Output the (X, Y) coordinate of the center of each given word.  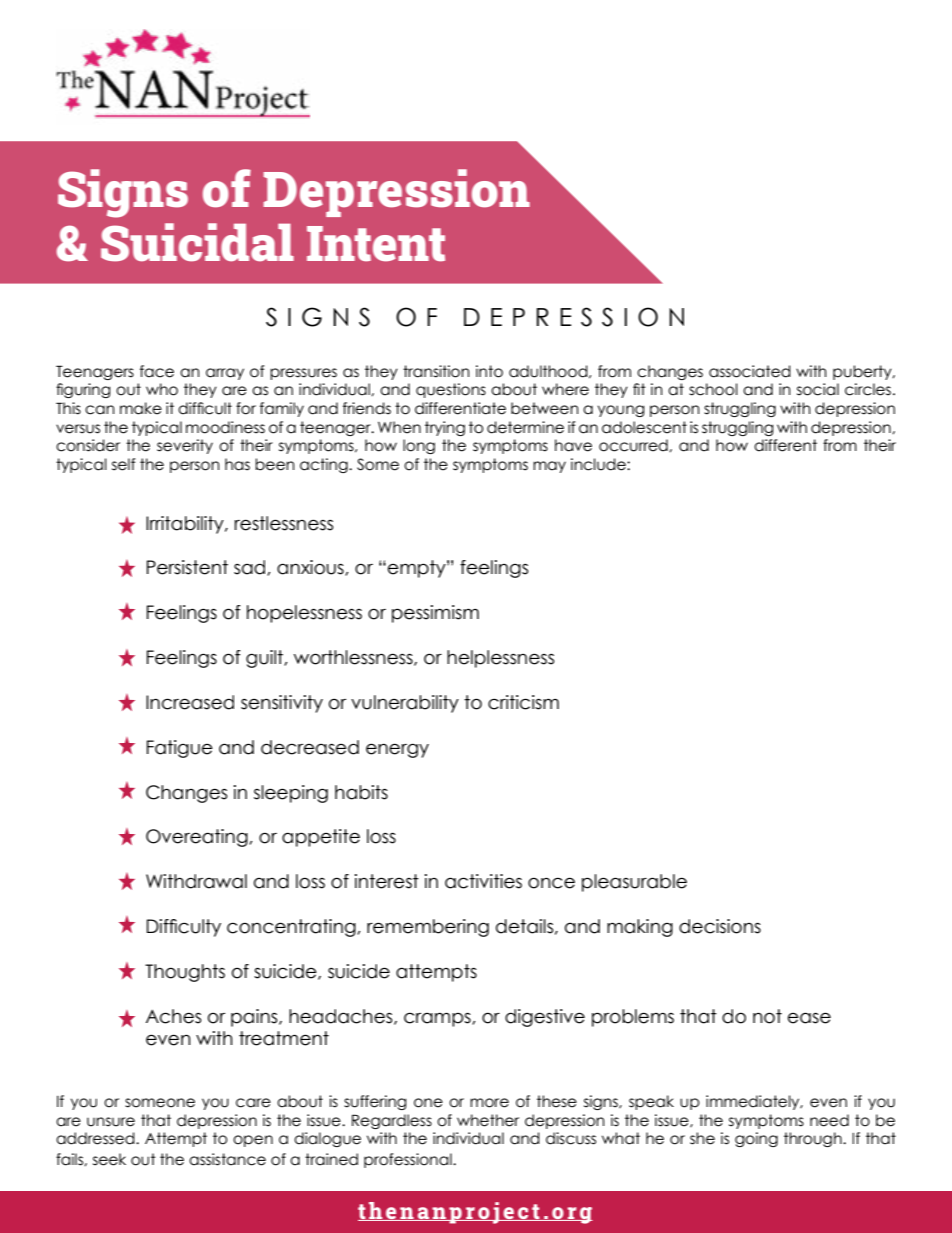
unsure (111, 1122)
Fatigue (180, 749)
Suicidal (197, 242)
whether (488, 1120)
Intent (376, 244)
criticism (523, 702)
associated (750, 371)
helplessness (500, 659)
